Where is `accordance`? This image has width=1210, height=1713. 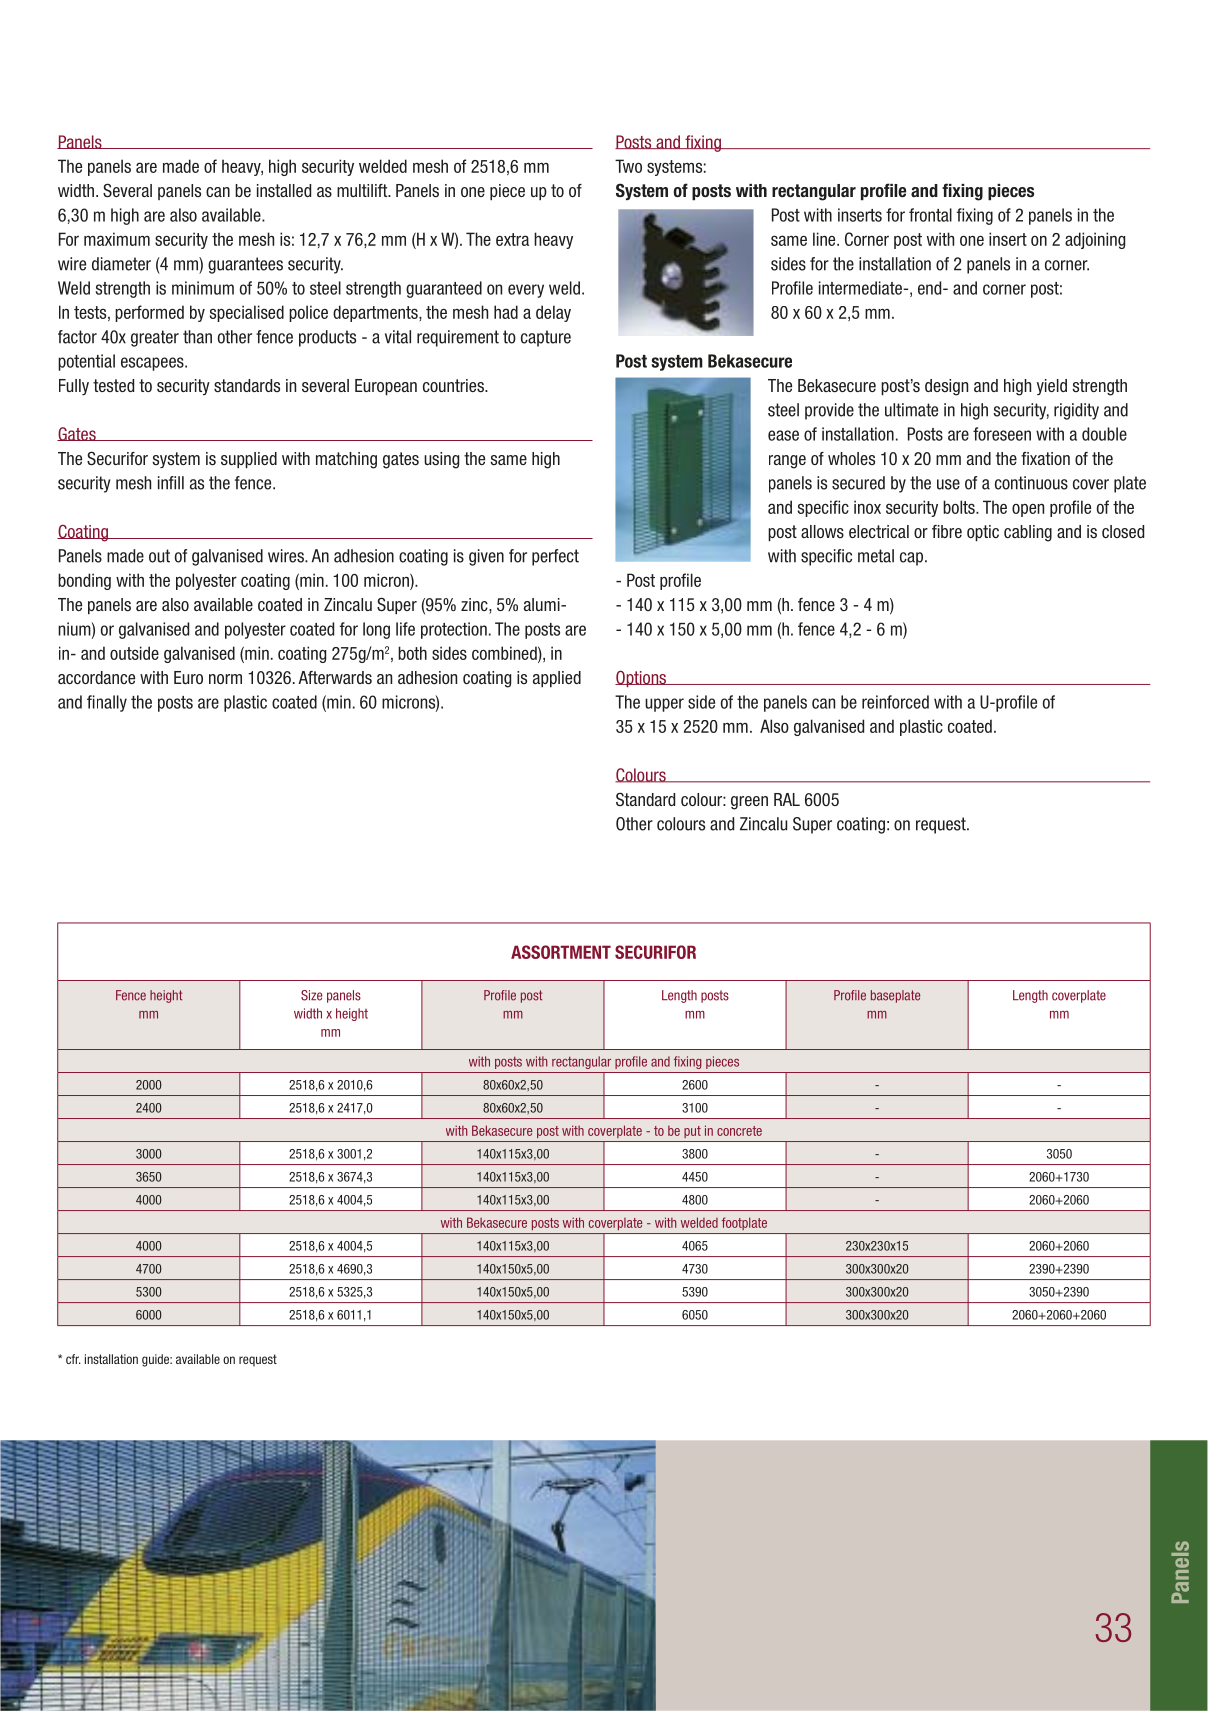
accordance is located at coordinates (96, 677).
